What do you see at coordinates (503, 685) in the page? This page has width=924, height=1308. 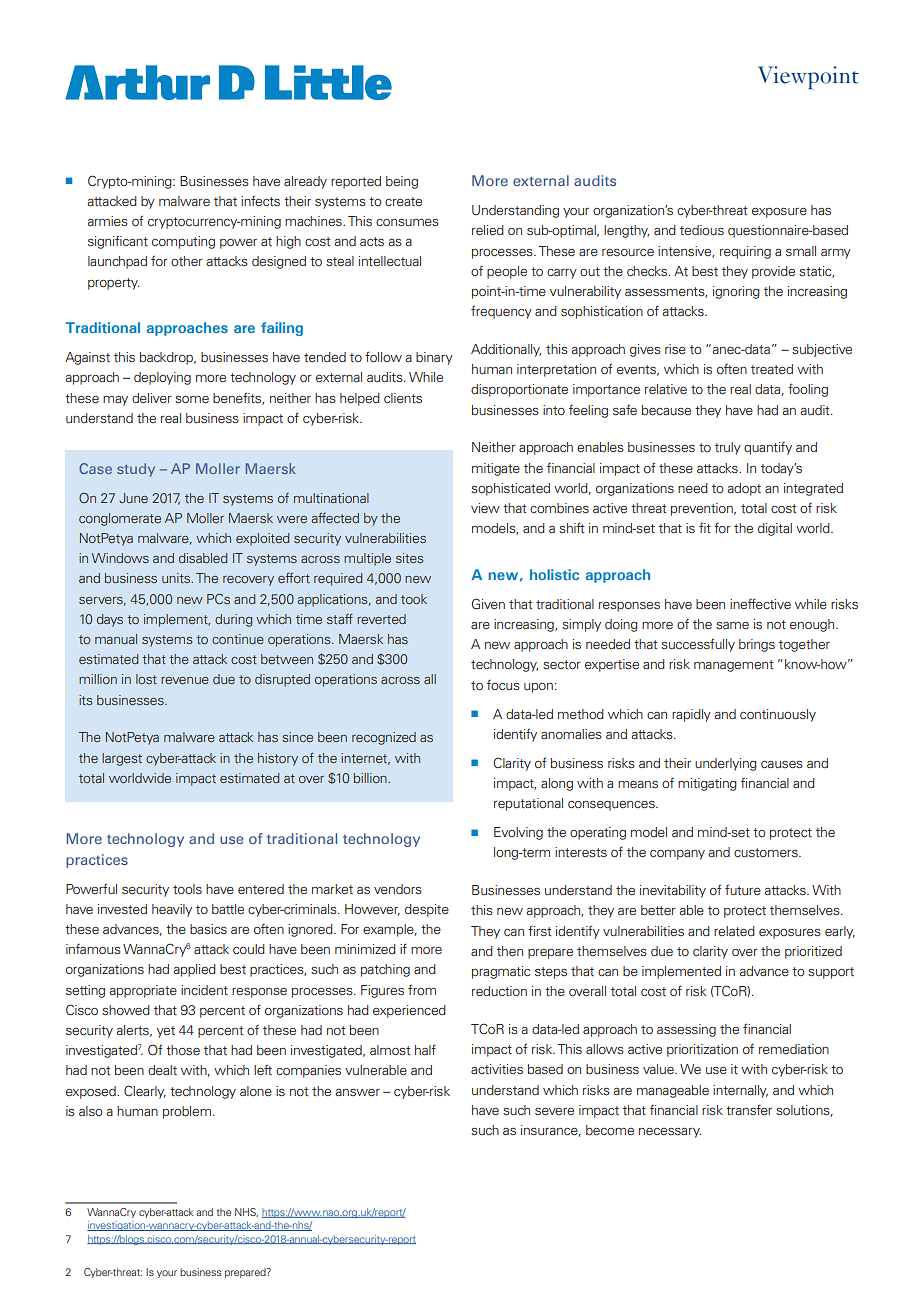 I see `focus` at bounding box center [503, 685].
